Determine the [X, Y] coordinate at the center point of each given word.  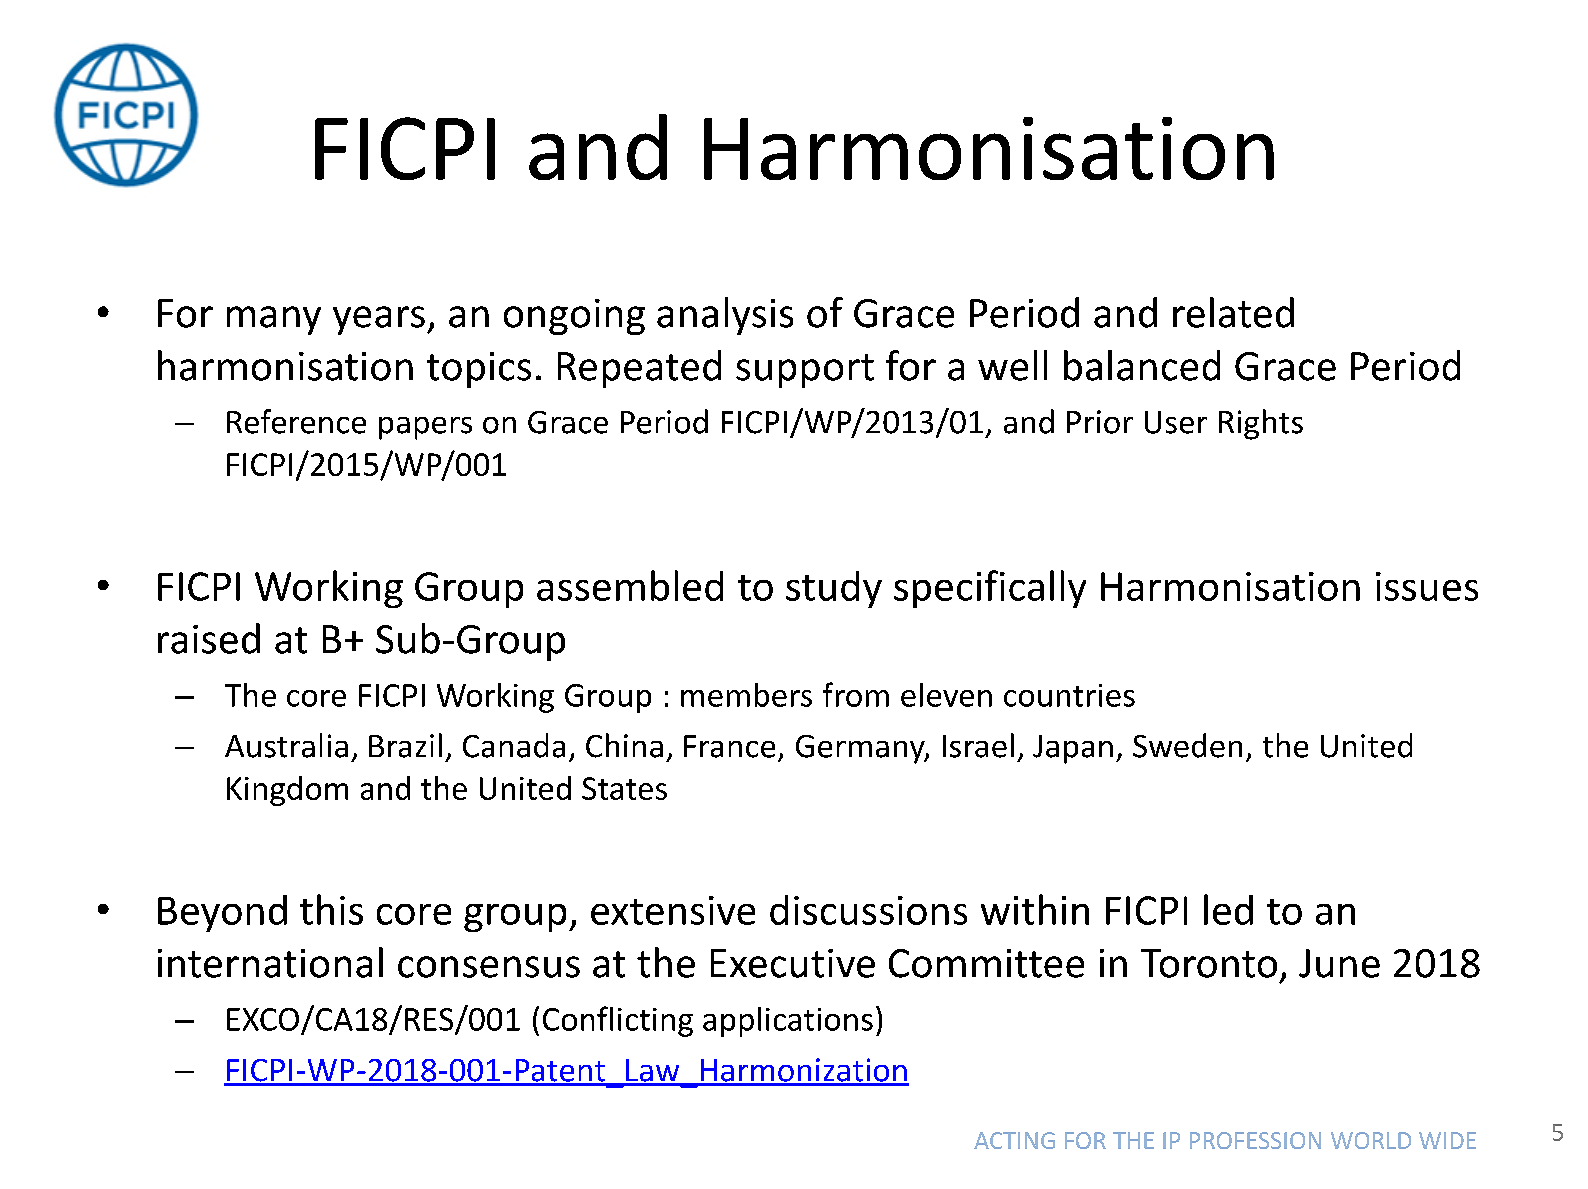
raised [209, 638]
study [834, 589]
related [1233, 312]
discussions [868, 910]
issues [1427, 586]
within [1035, 909]
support [805, 371]
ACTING [1014, 1140]
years [379, 320]
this [331, 909]
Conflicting [618, 1021]
